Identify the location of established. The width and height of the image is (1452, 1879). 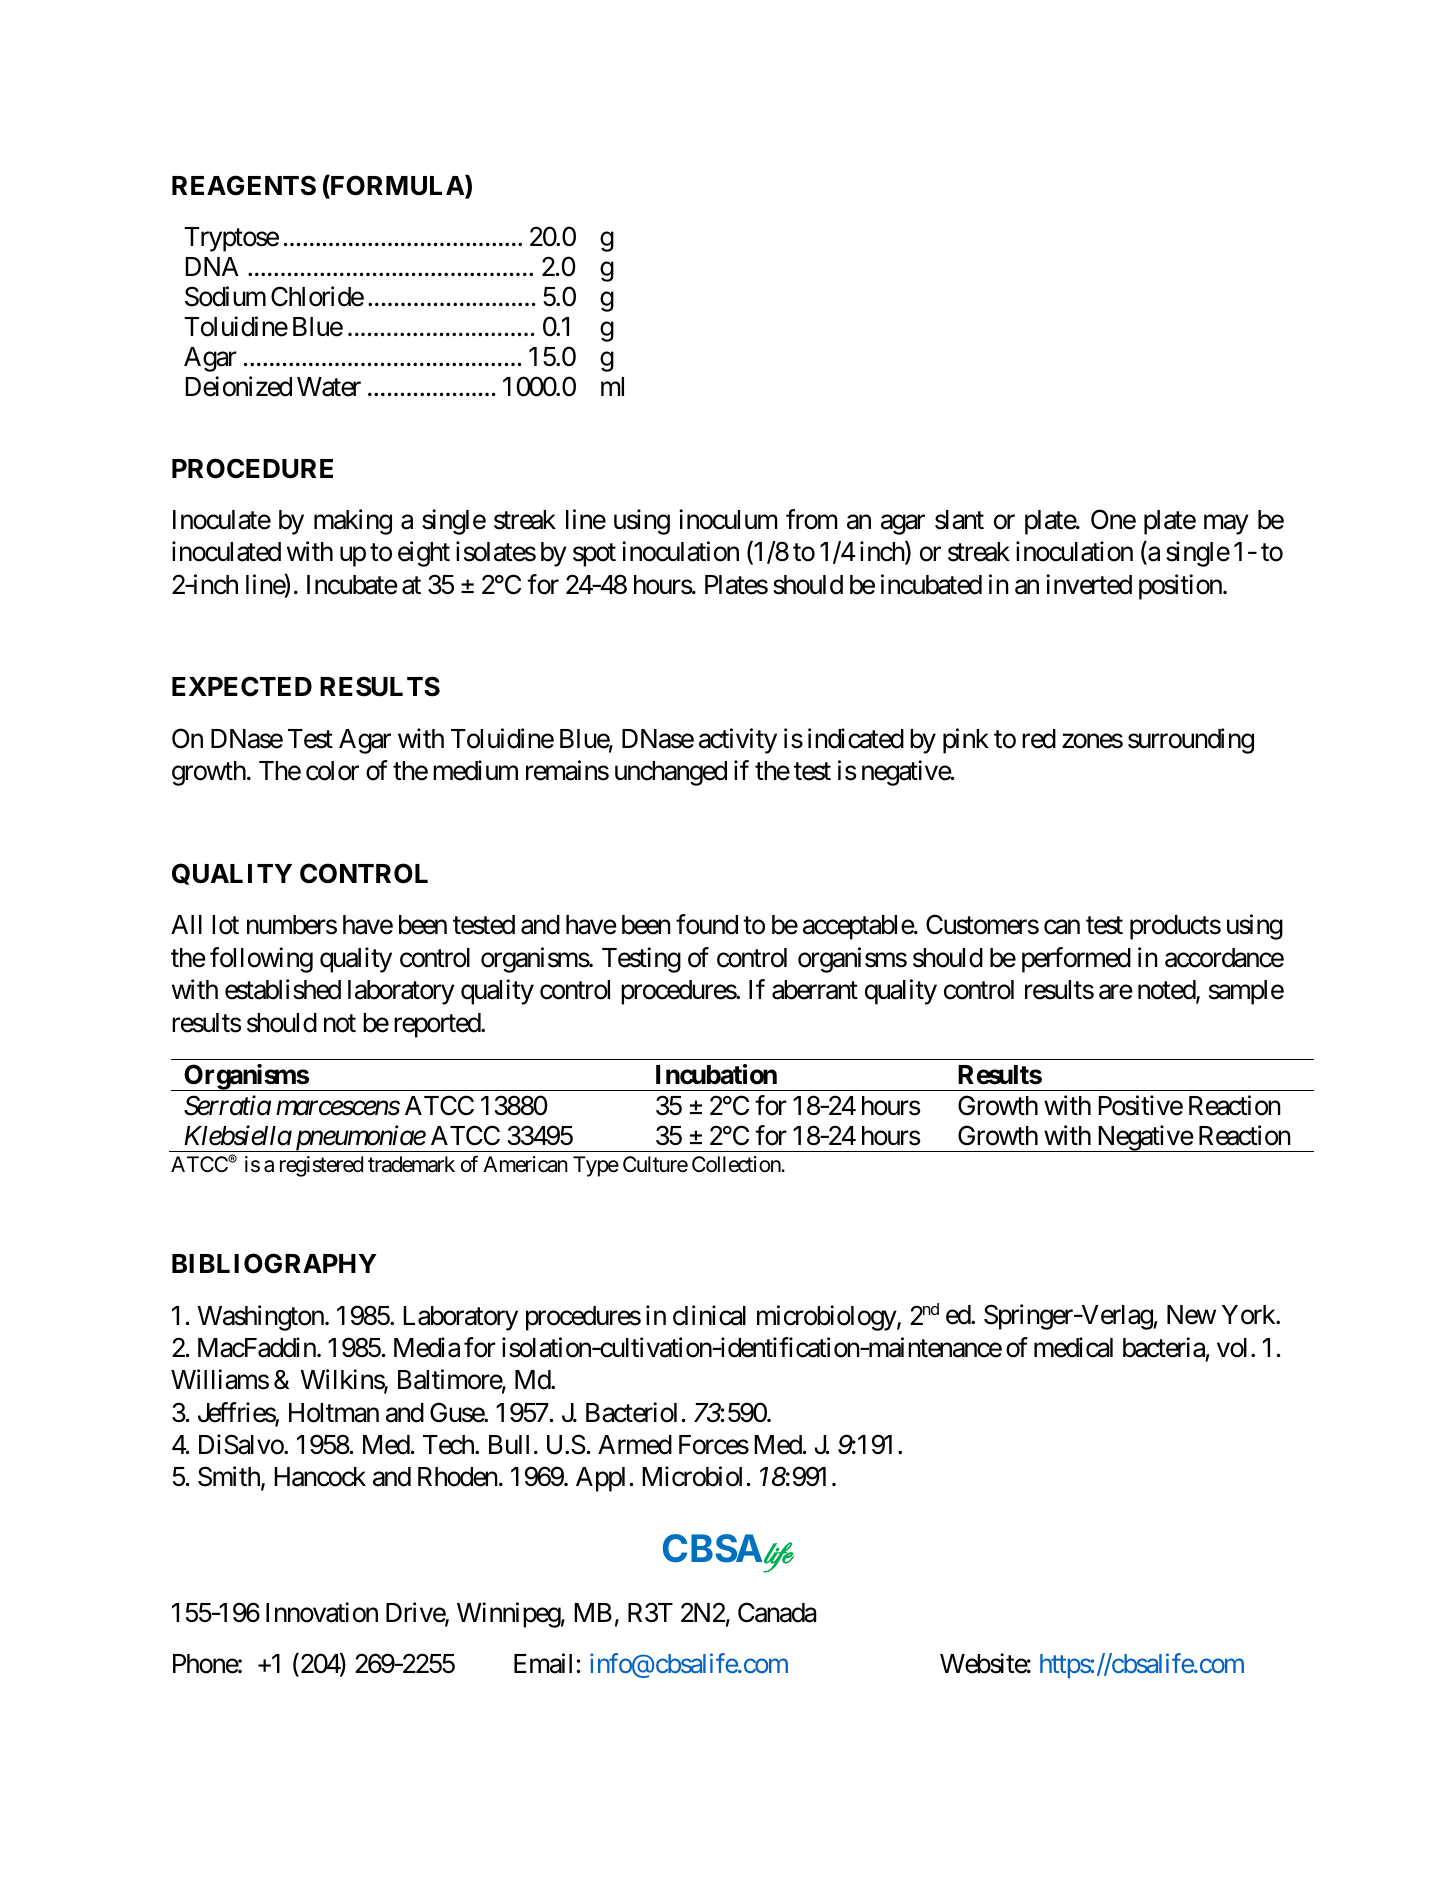
(283, 989).
